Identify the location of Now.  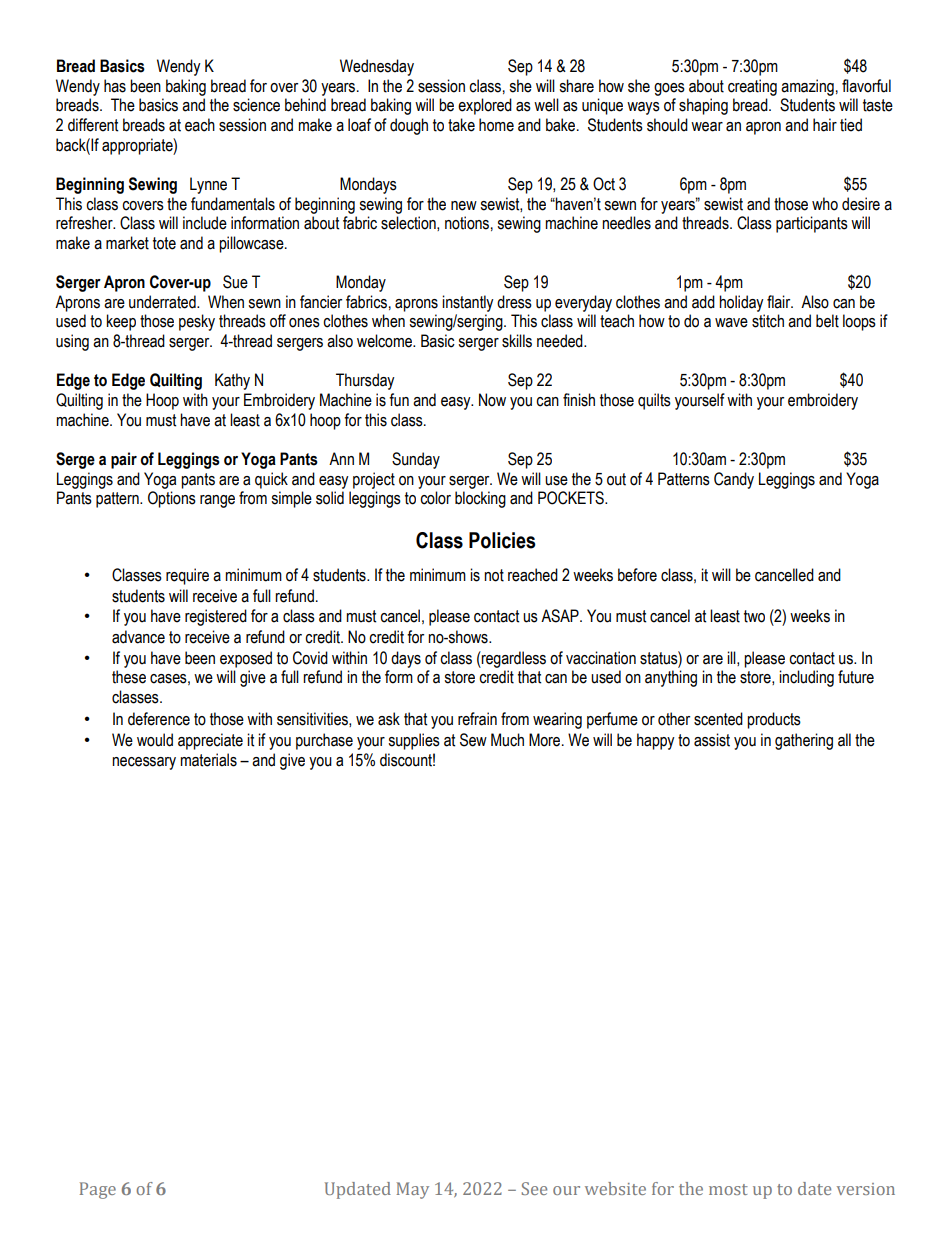
(492, 400).
